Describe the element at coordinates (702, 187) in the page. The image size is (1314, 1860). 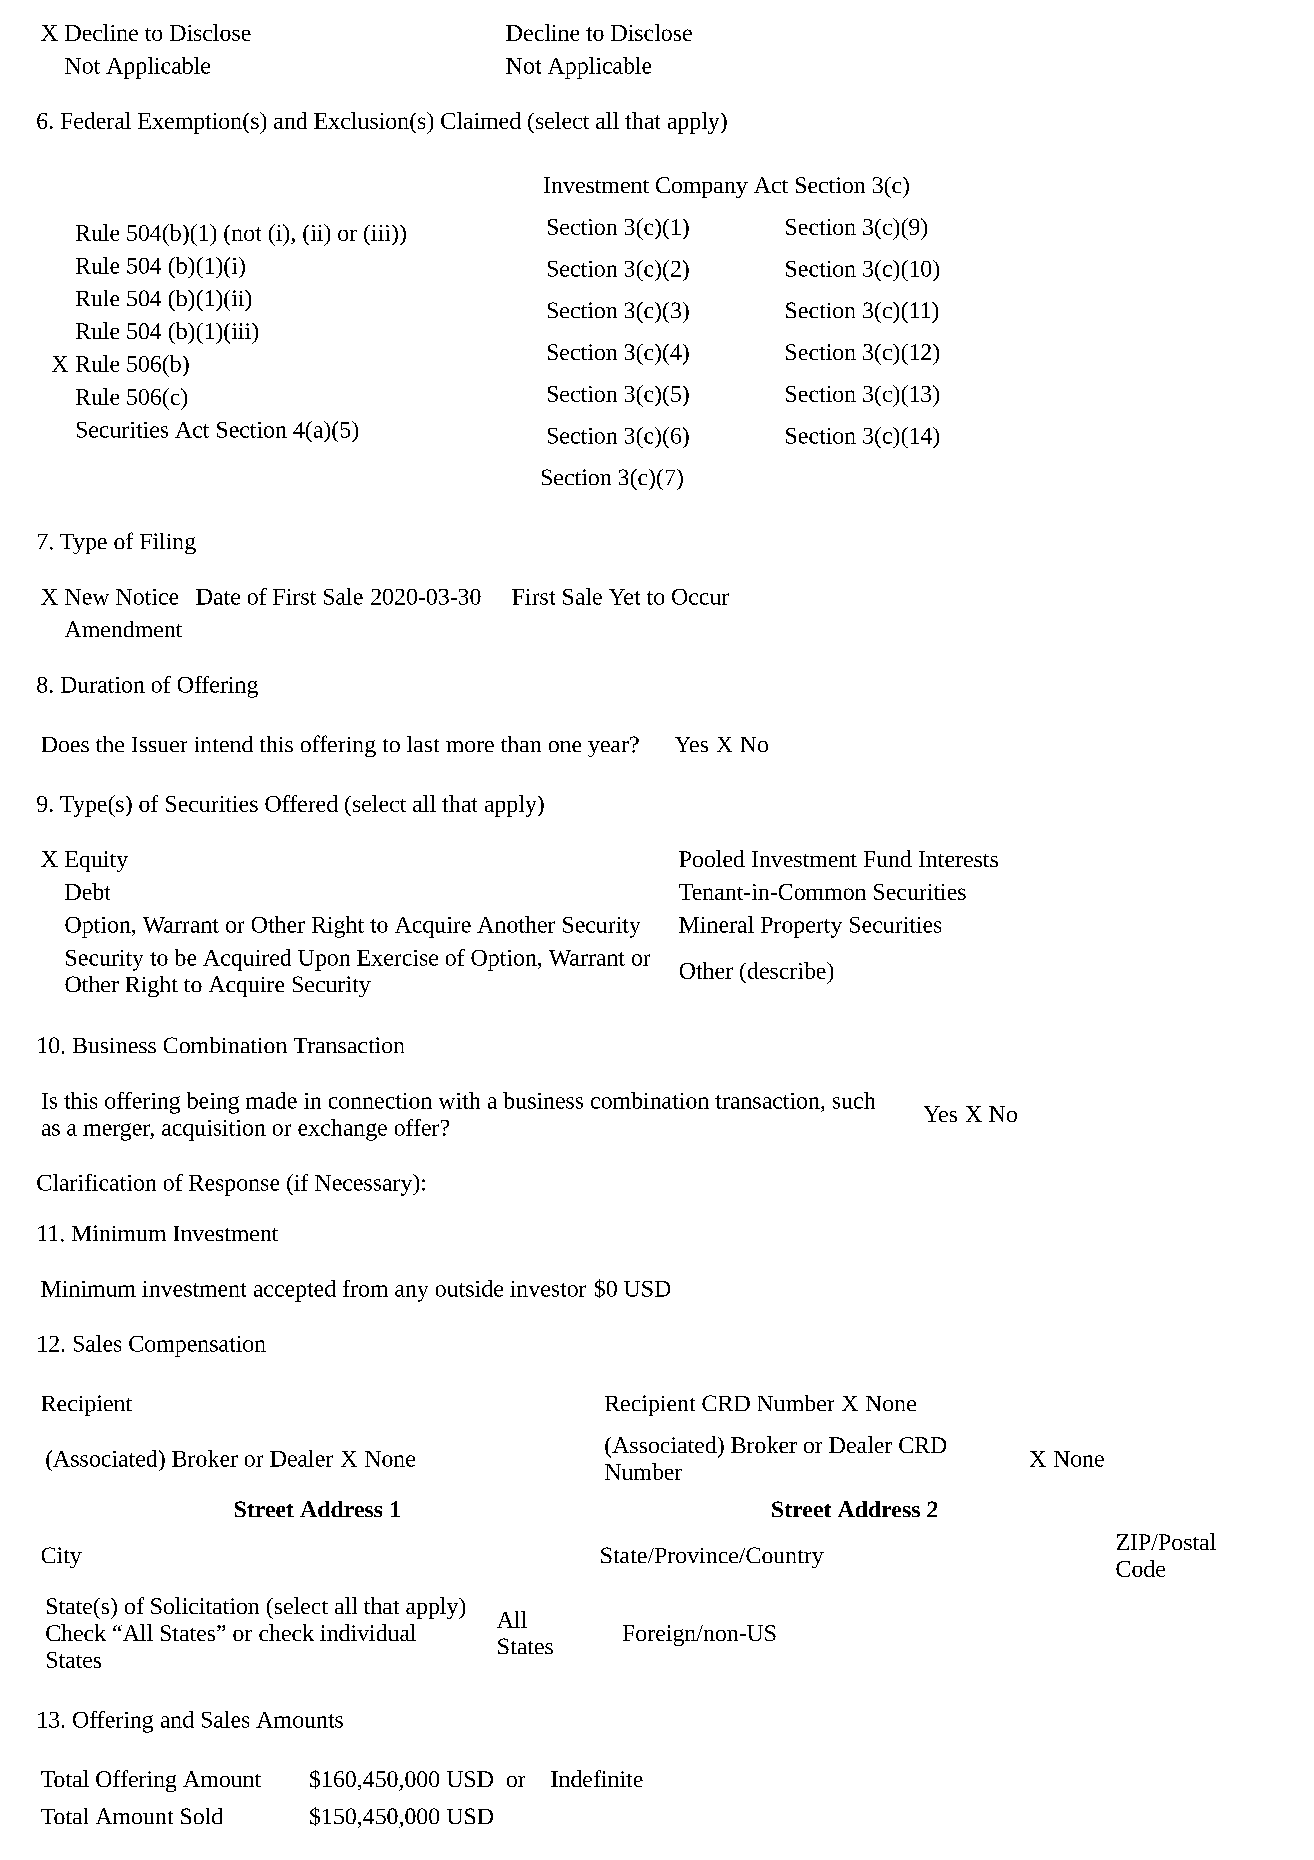
I see `Company` at that location.
